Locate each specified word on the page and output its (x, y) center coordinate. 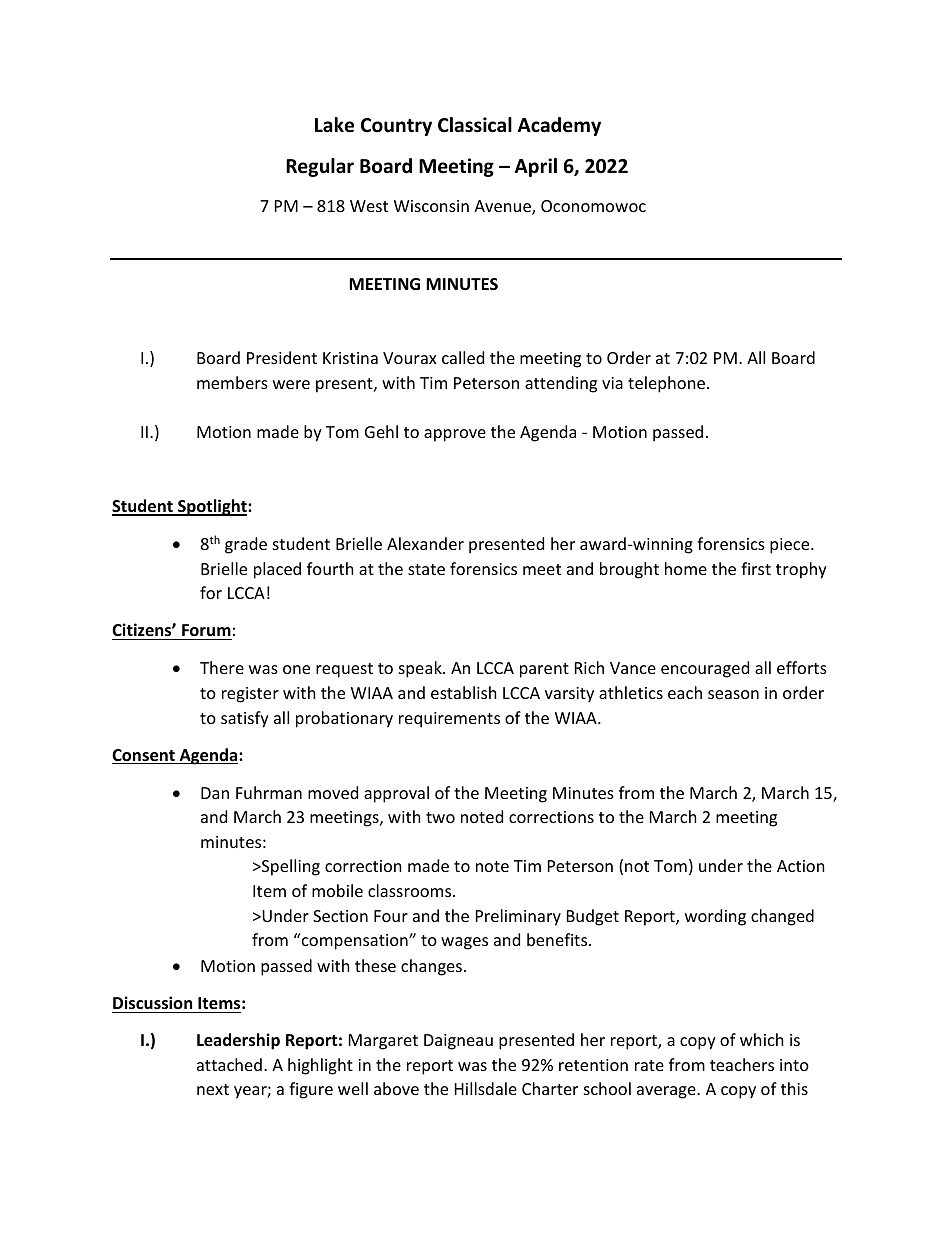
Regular (320, 167)
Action (801, 866)
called (463, 357)
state (426, 569)
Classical (475, 125)
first (756, 568)
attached (229, 1064)
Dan (215, 793)
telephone (666, 384)
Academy (559, 126)
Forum (206, 630)
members (232, 382)
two (440, 817)
